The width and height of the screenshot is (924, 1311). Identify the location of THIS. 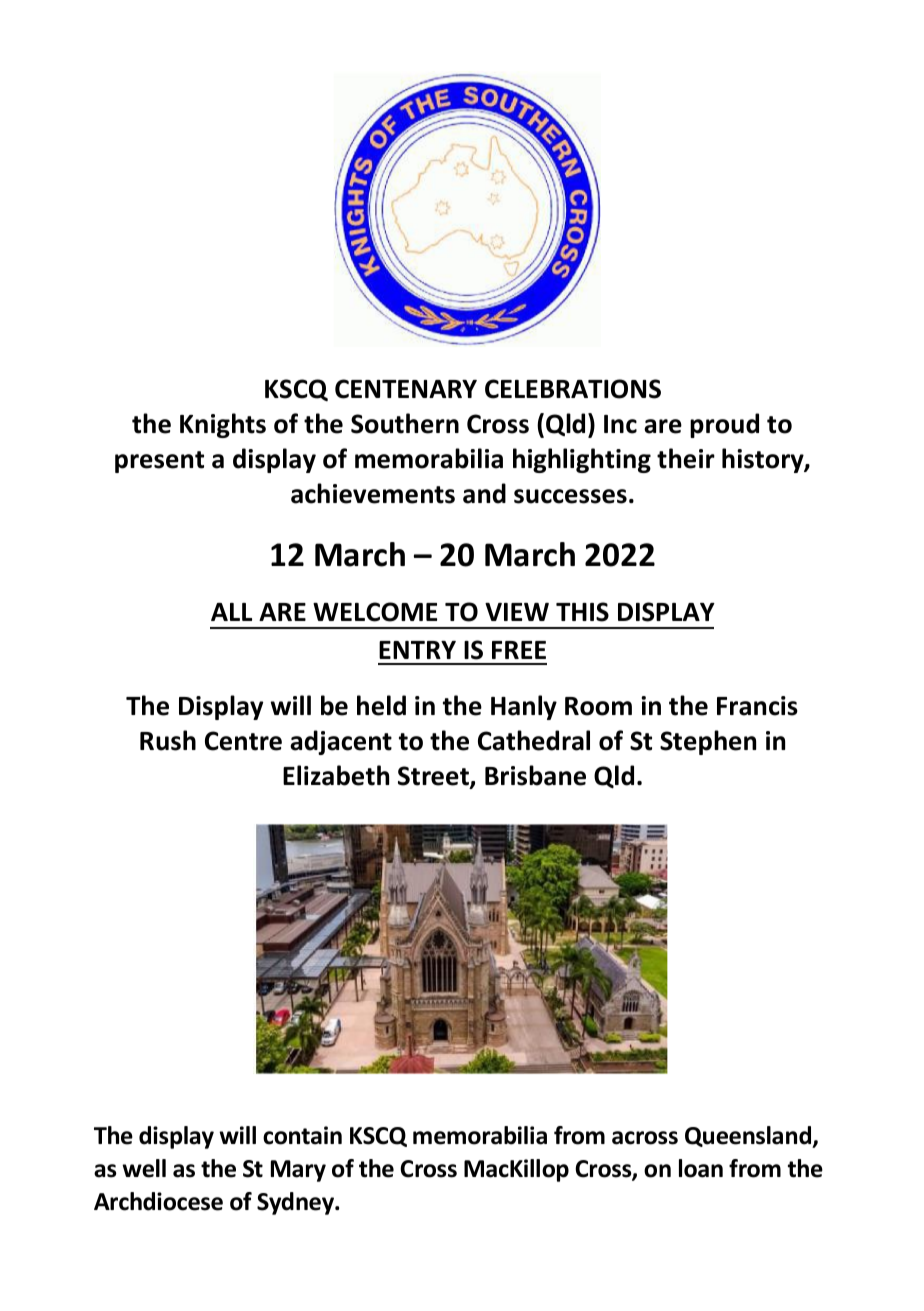
(582, 612).
